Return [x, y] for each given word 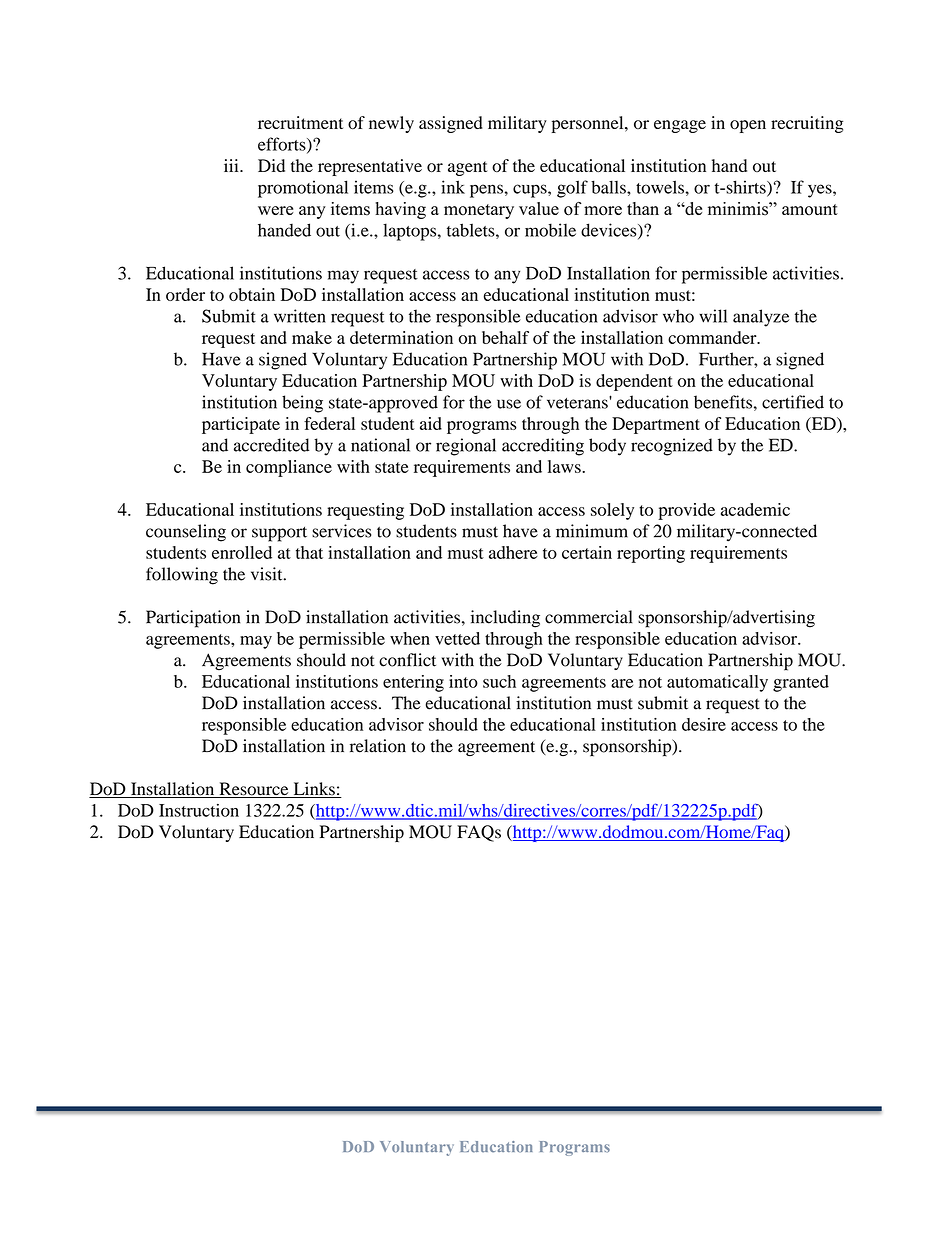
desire [704, 724]
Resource [254, 790]
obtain [252, 294]
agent [468, 168]
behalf [505, 337]
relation [378, 746]
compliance [289, 468]
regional [466, 447]
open [748, 126]
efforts [283, 145]
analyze [761, 318]
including [505, 619]
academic [755, 509]
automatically [717, 683]
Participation [193, 619]
